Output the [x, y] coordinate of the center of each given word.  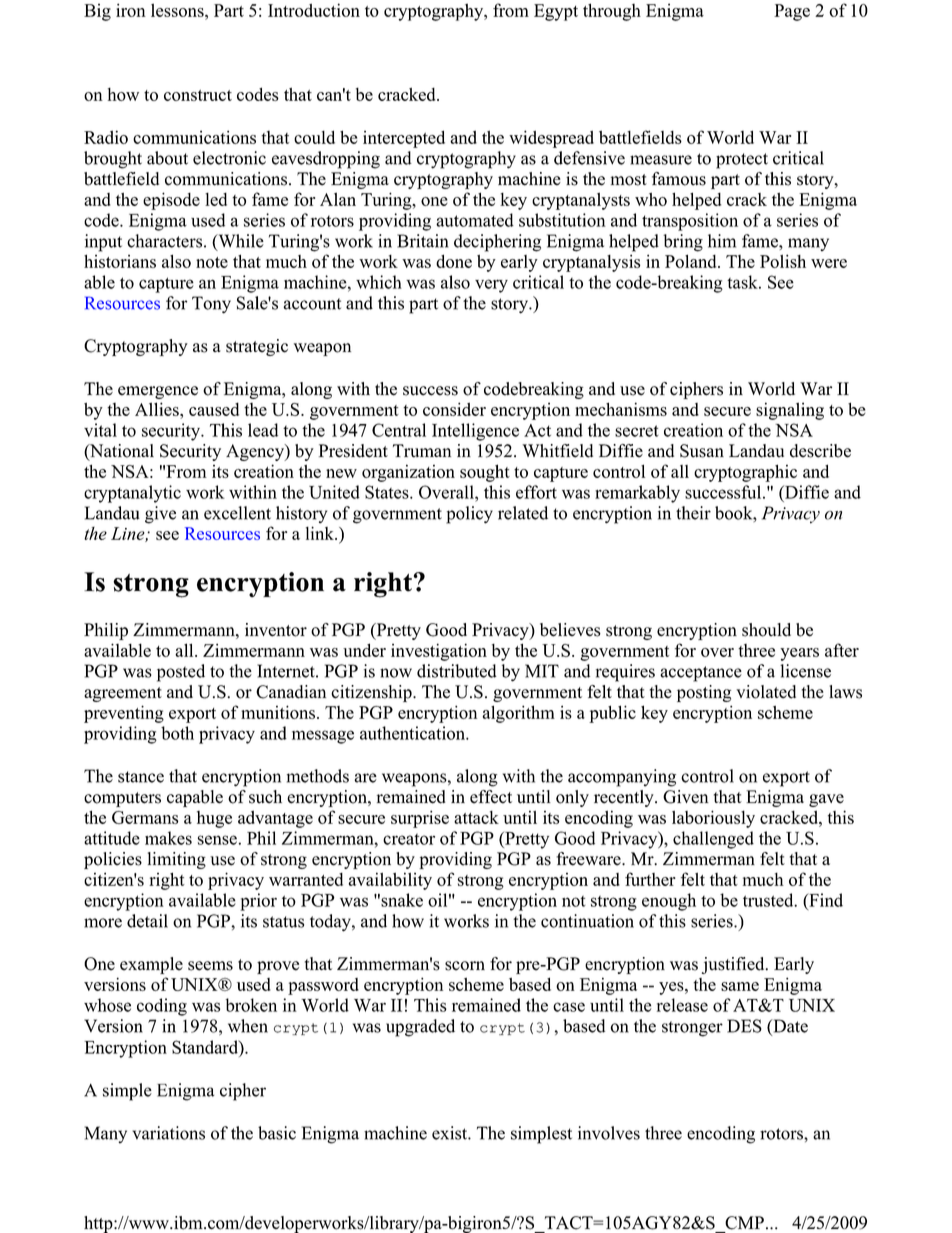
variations [168, 1133]
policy [469, 515]
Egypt [556, 12]
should [766, 630]
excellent [237, 513]
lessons [178, 10]
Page [792, 12]
